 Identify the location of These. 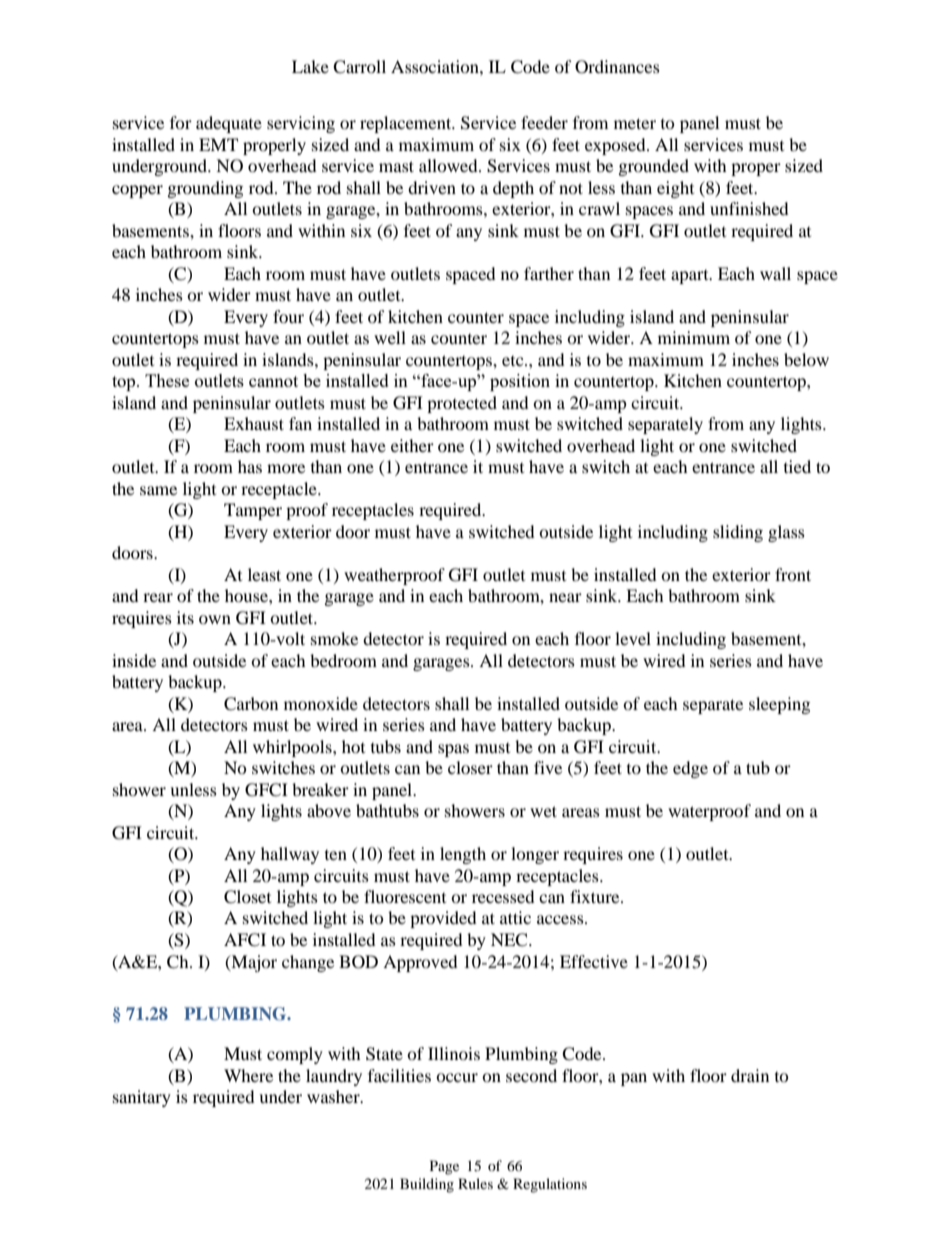
(167, 380).
